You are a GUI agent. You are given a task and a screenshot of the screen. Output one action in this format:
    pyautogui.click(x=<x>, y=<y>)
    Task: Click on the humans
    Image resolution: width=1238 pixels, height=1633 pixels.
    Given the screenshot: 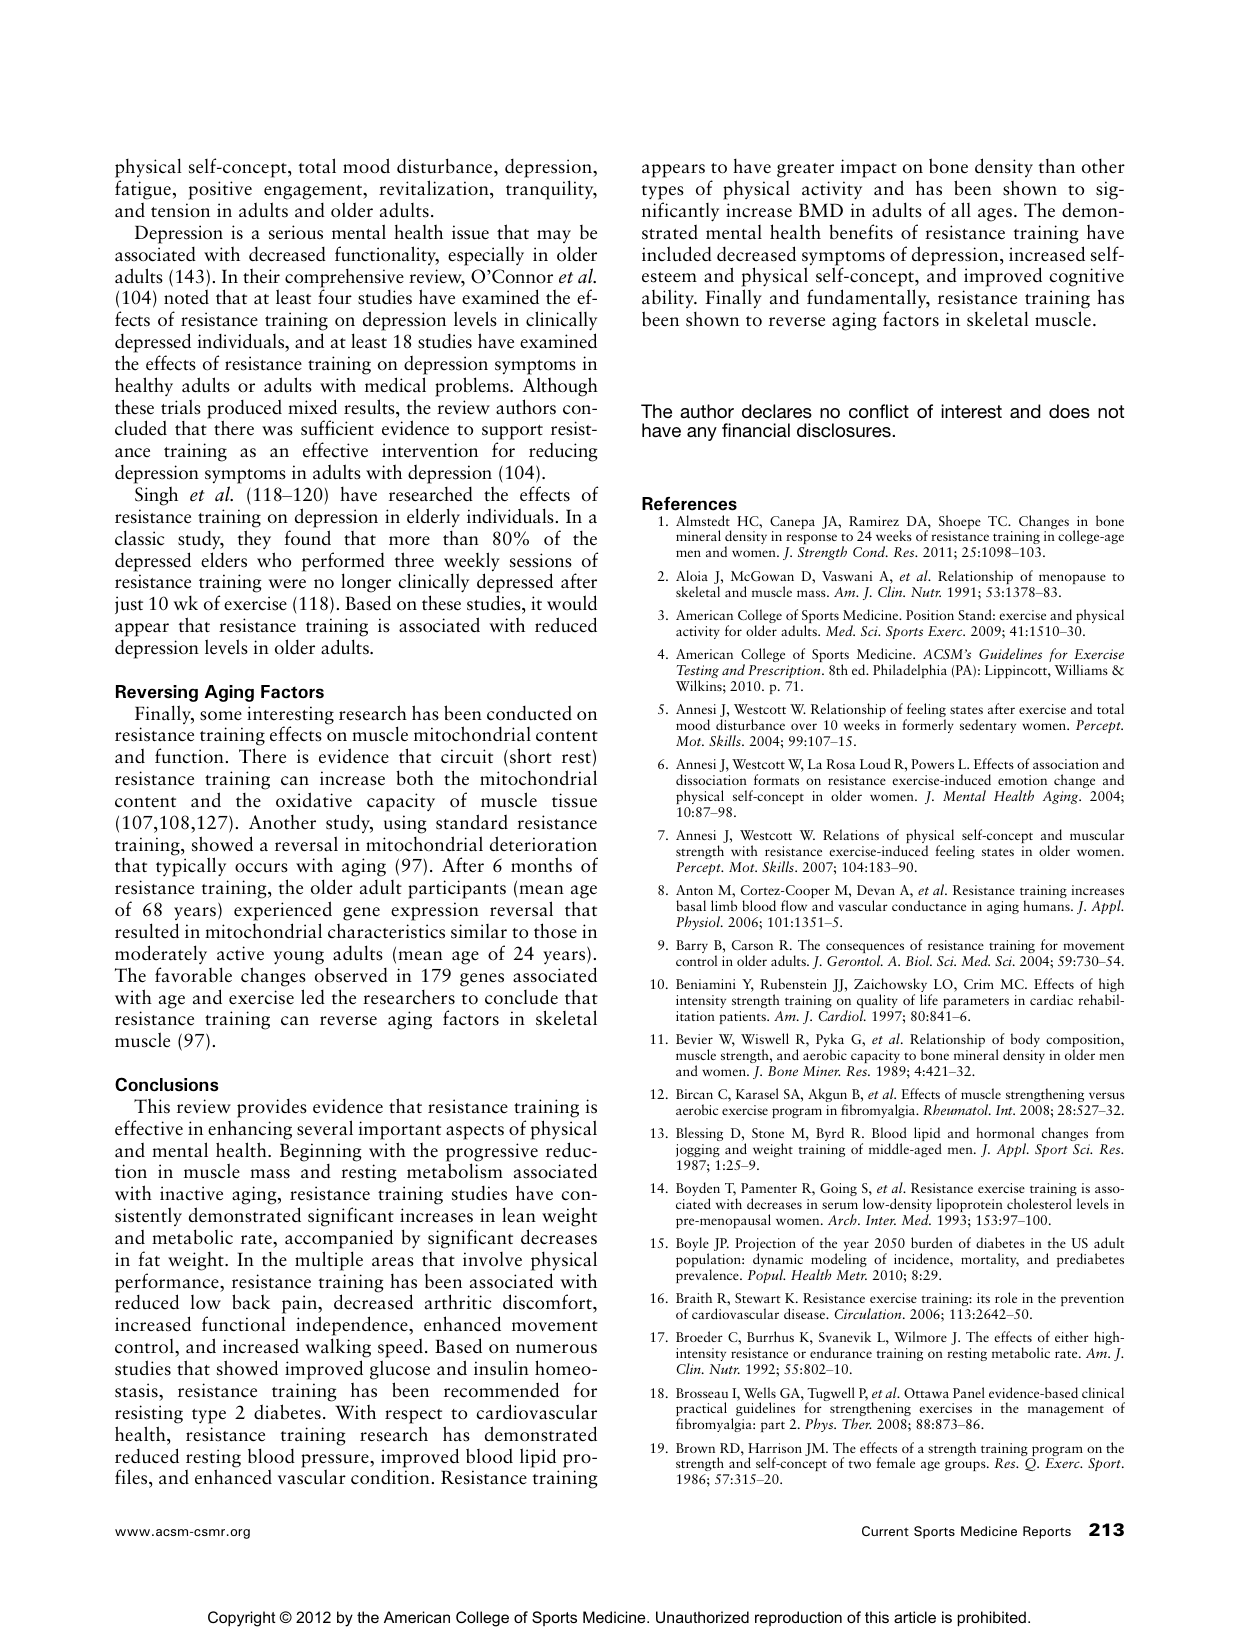 What is the action you would take?
    pyautogui.click(x=1047, y=905)
